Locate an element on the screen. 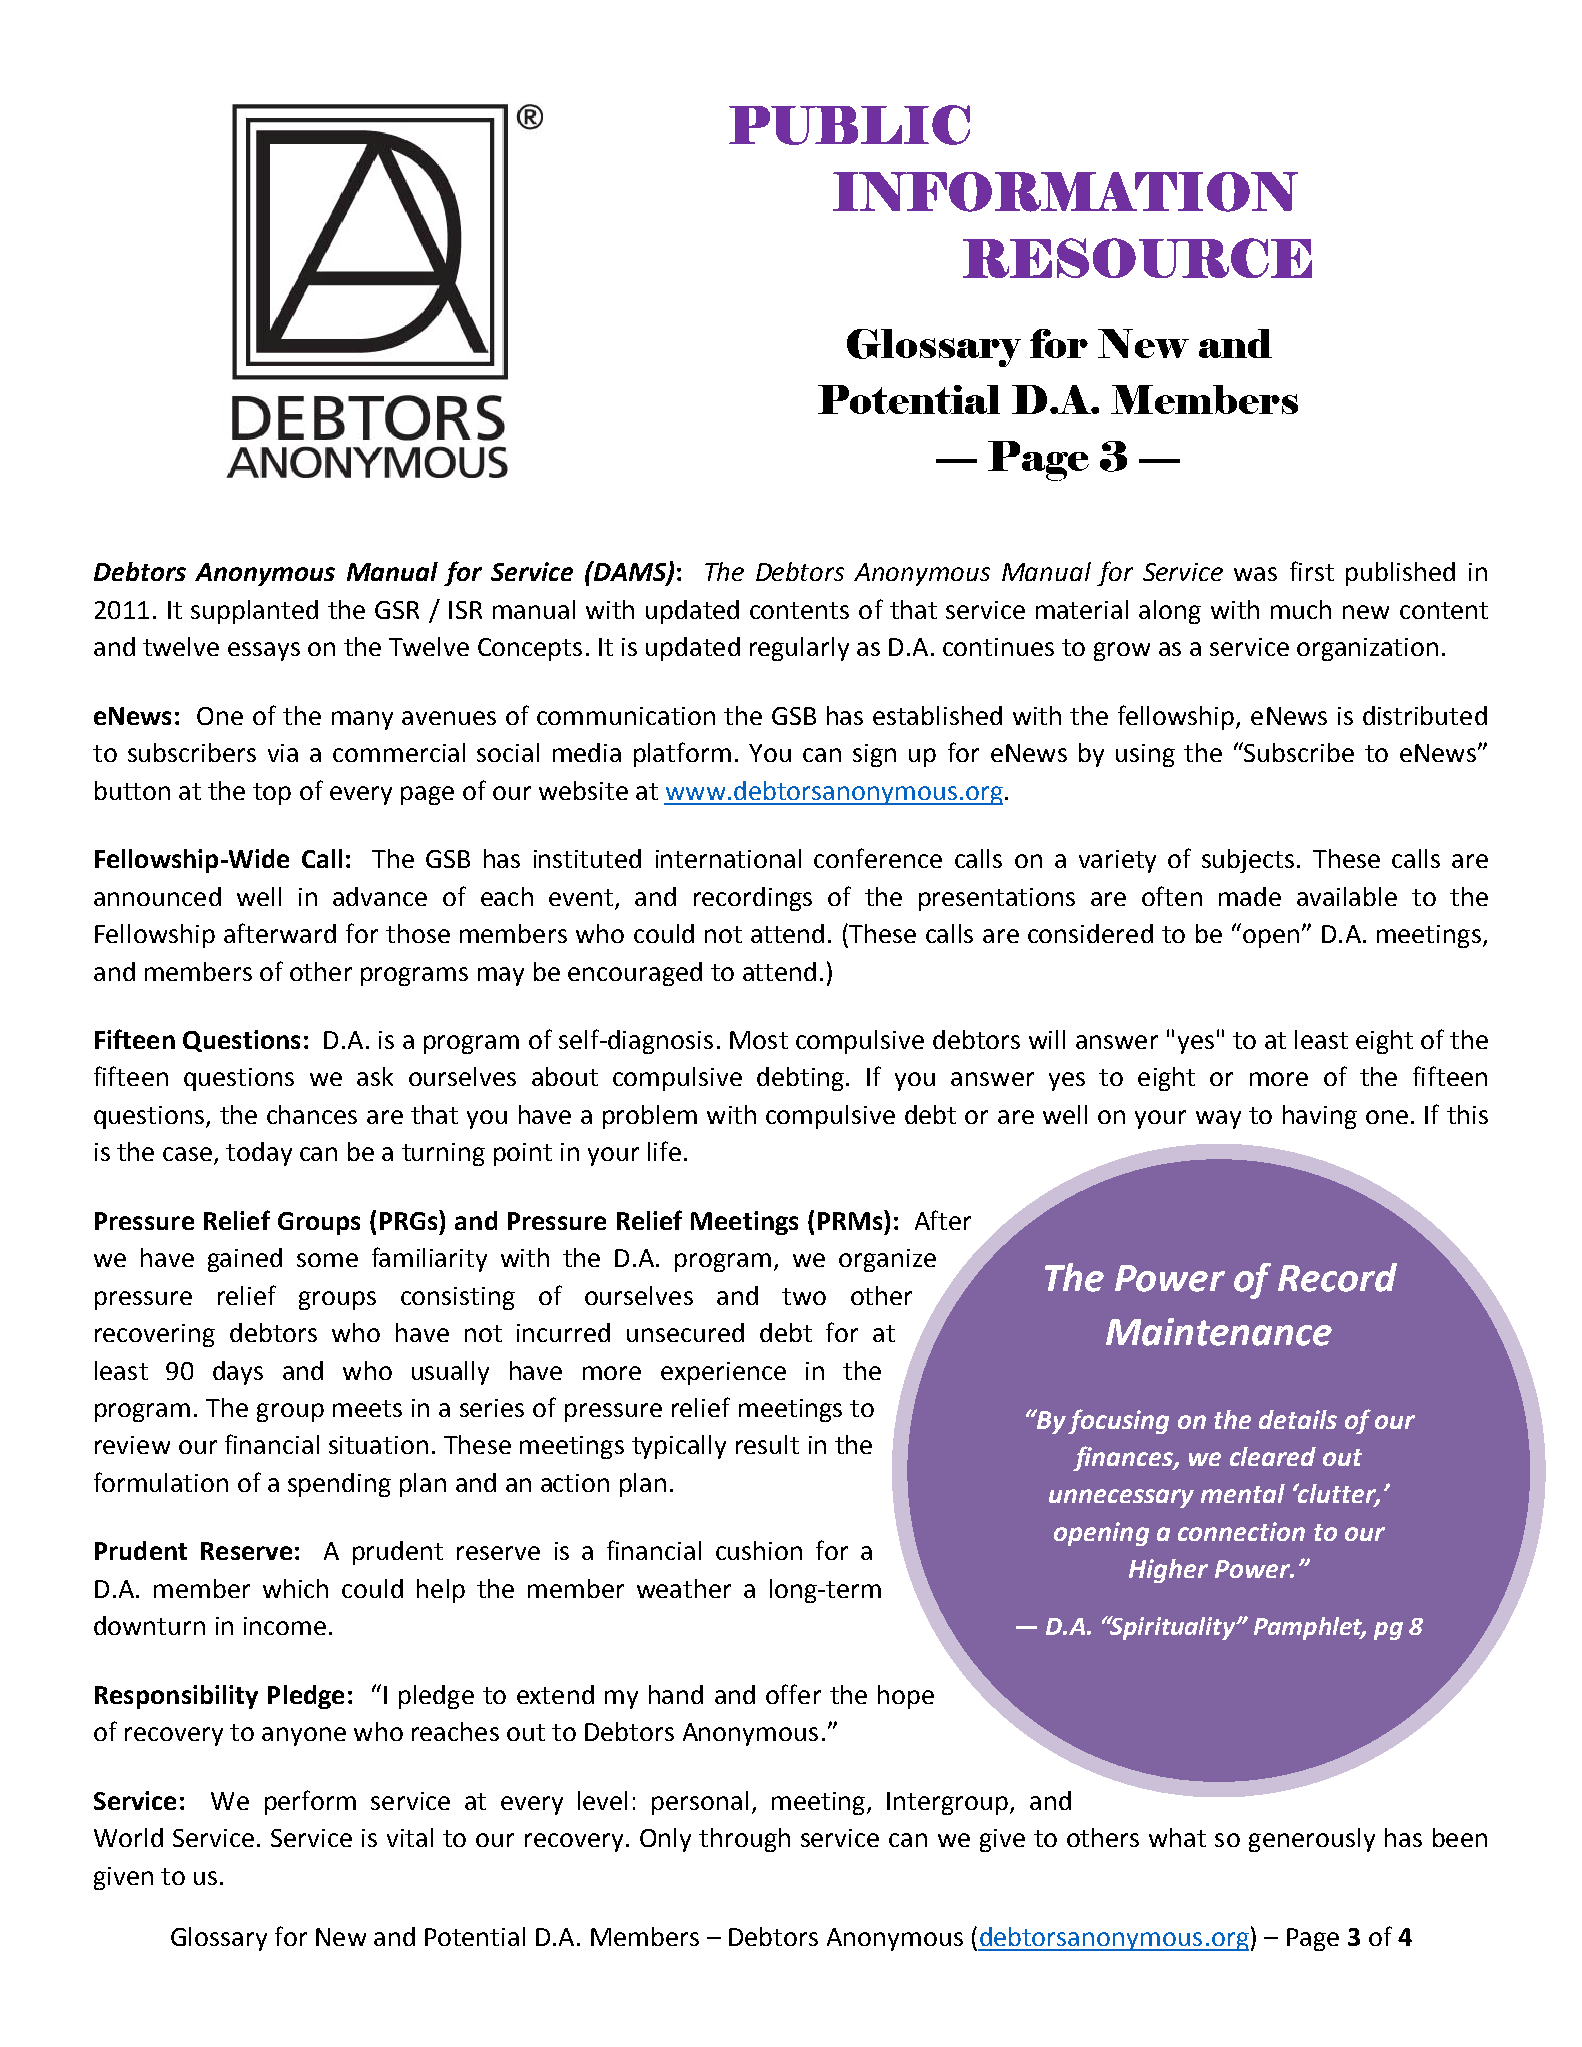  details is located at coordinates (1298, 1419).
